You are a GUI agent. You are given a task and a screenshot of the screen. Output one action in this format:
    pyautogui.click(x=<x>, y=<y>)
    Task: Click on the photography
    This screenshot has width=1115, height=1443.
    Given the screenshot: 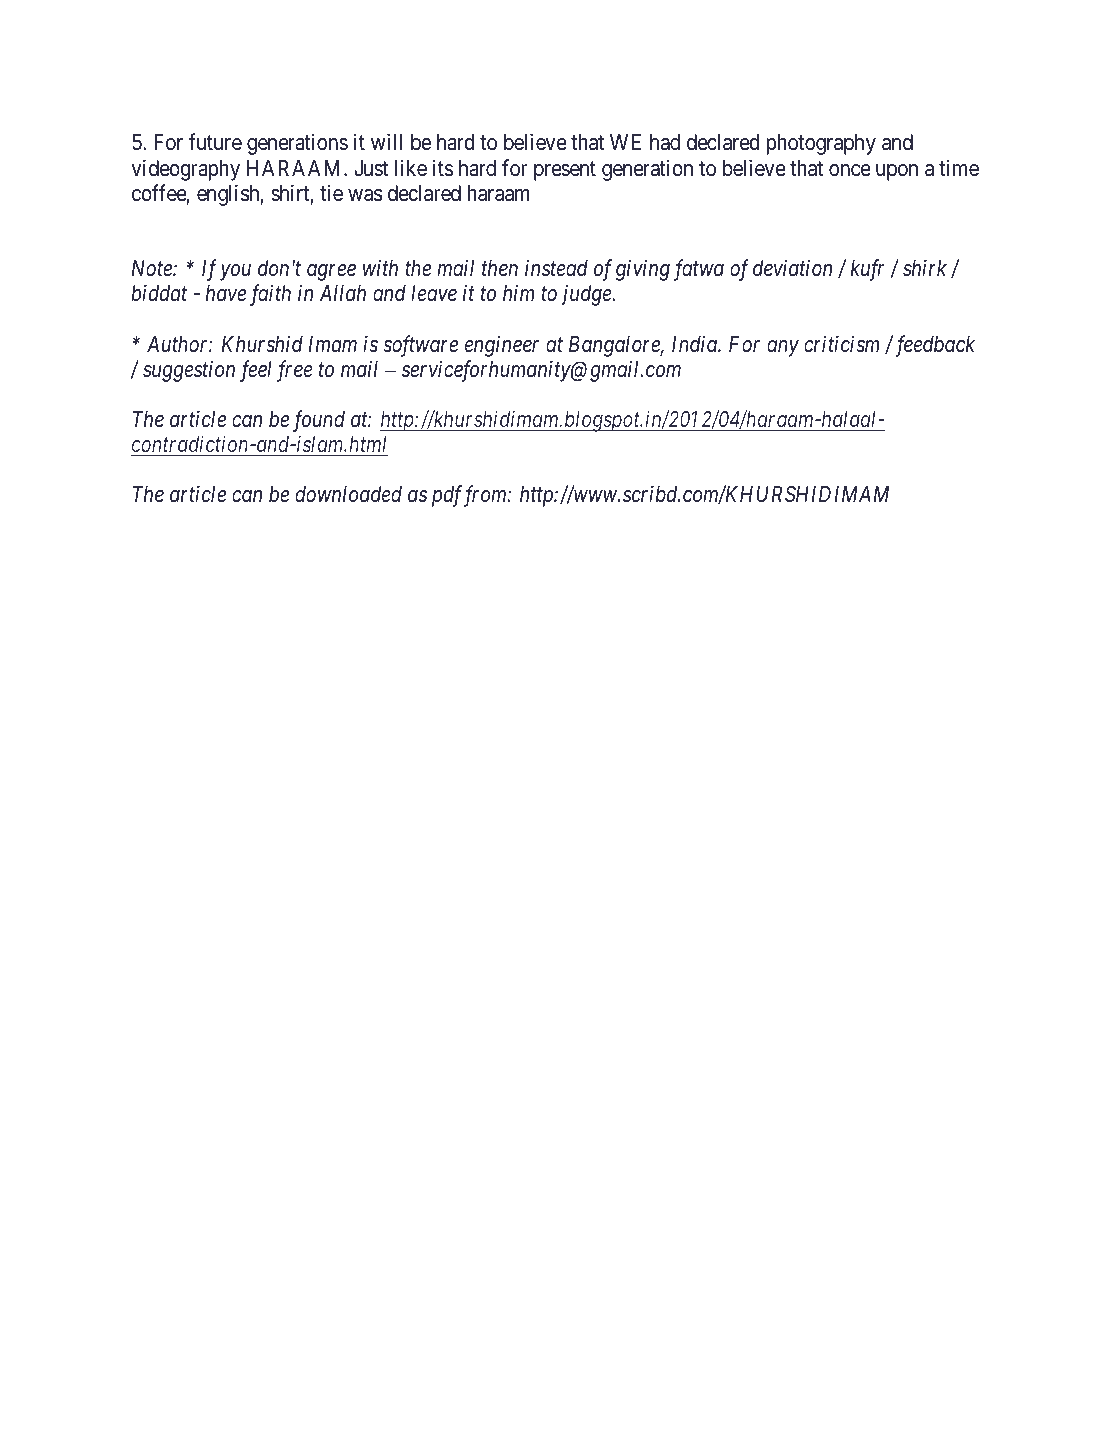 What is the action you would take?
    pyautogui.click(x=821, y=144)
